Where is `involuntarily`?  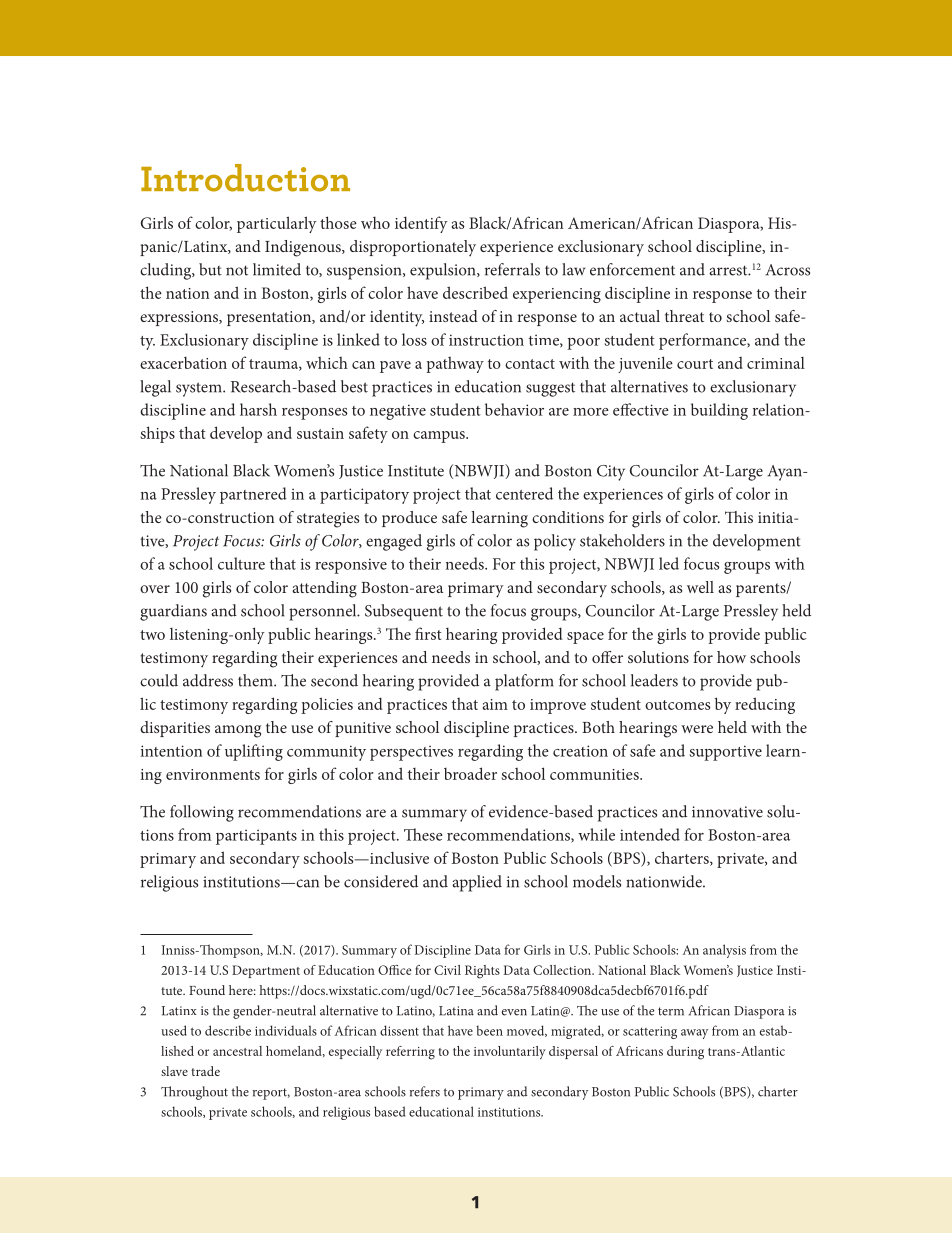
involuntarily is located at coordinates (510, 1052).
